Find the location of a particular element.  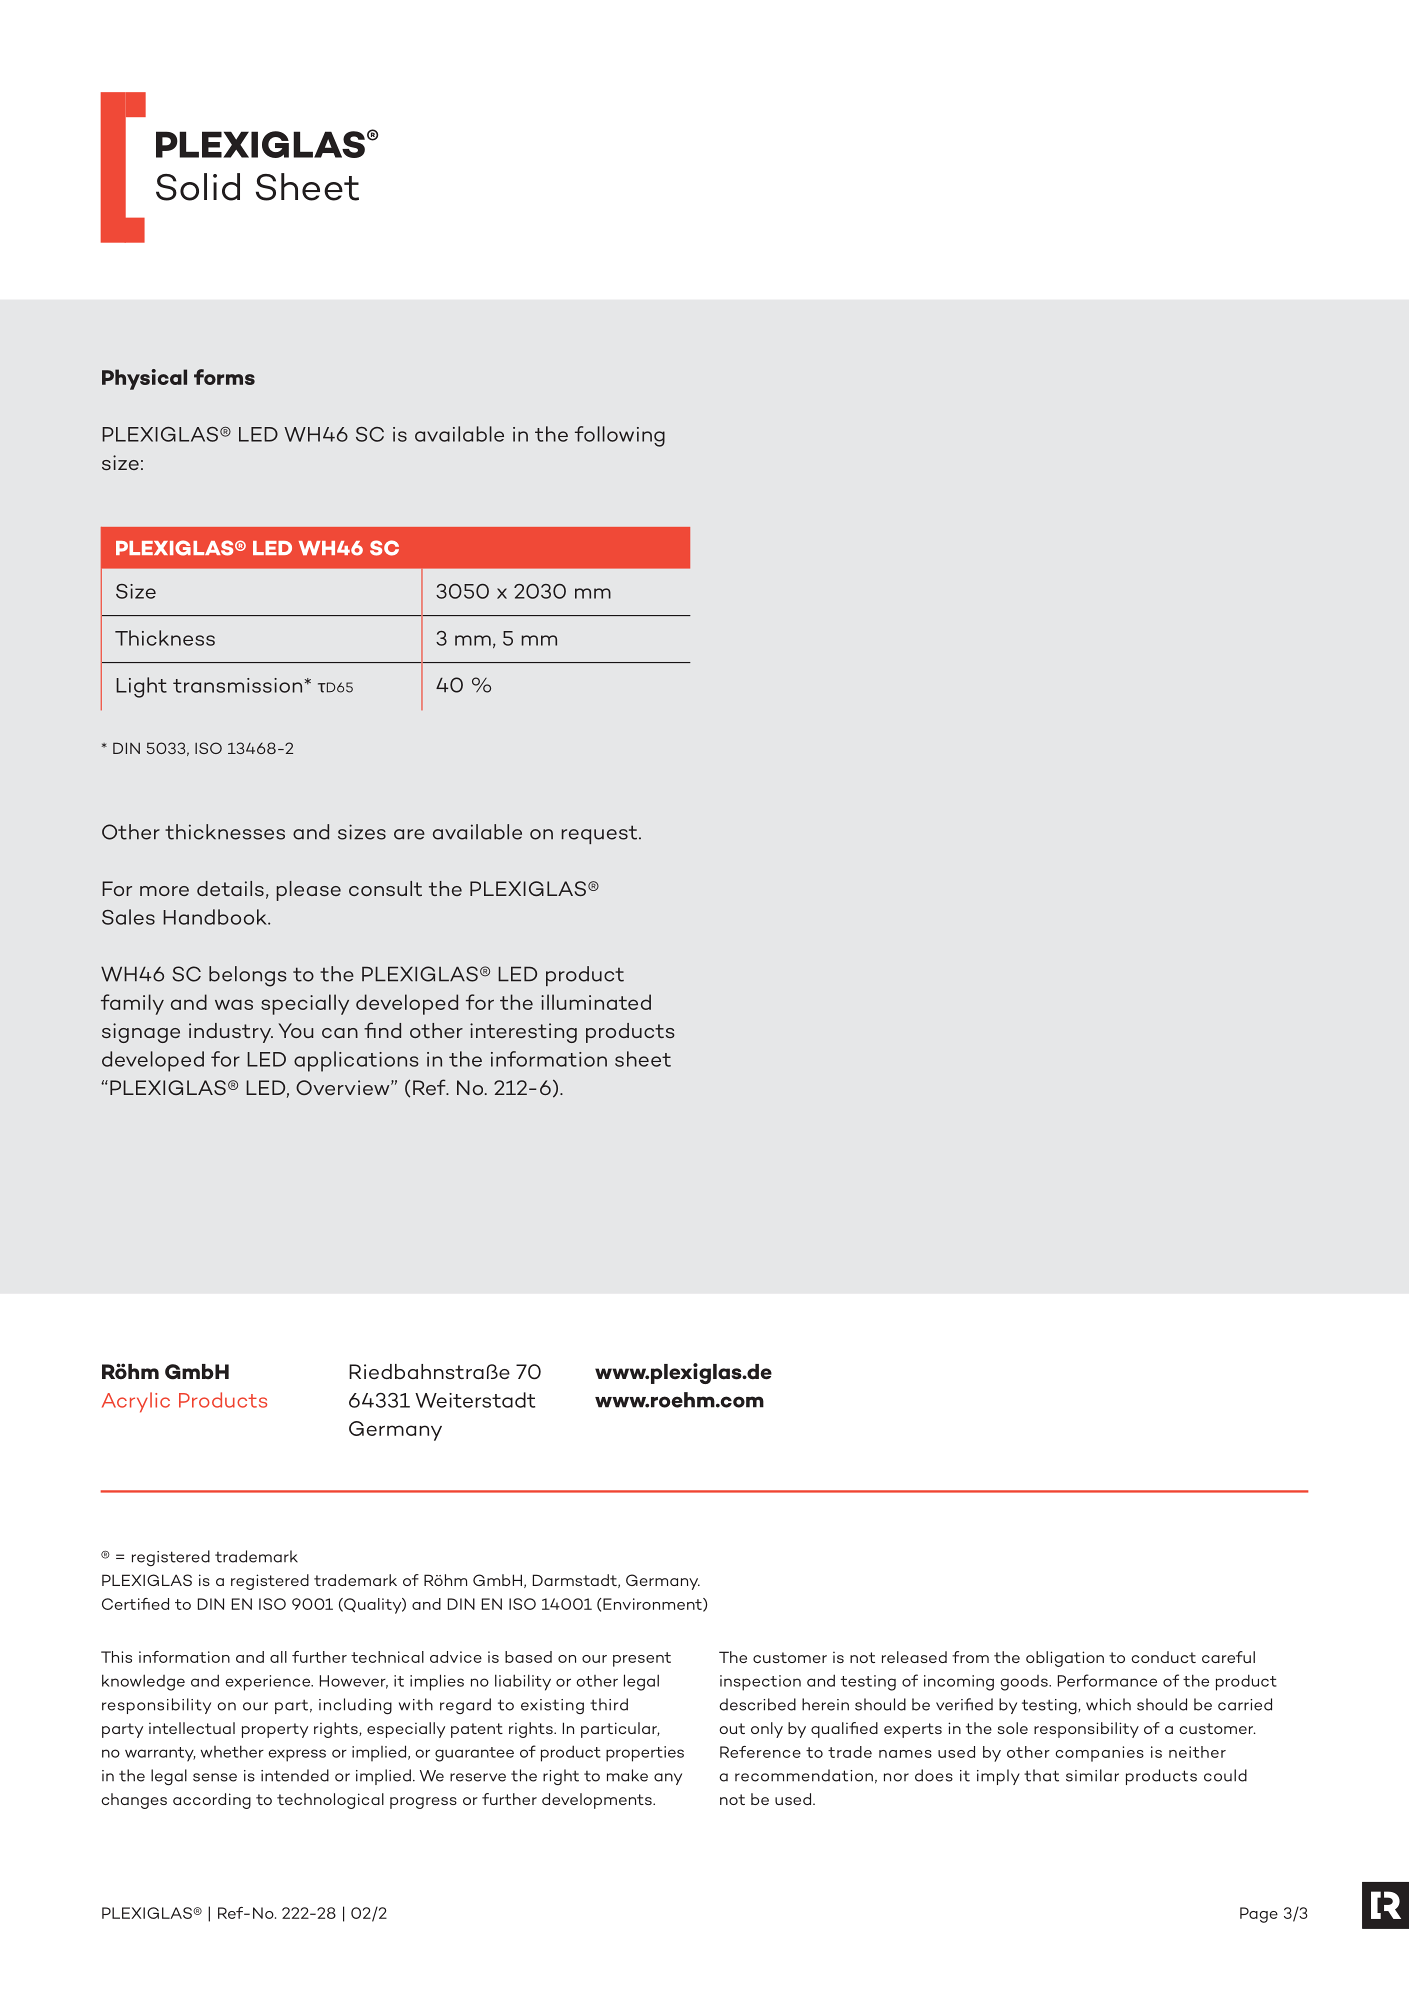

request is located at coordinates (600, 834).
